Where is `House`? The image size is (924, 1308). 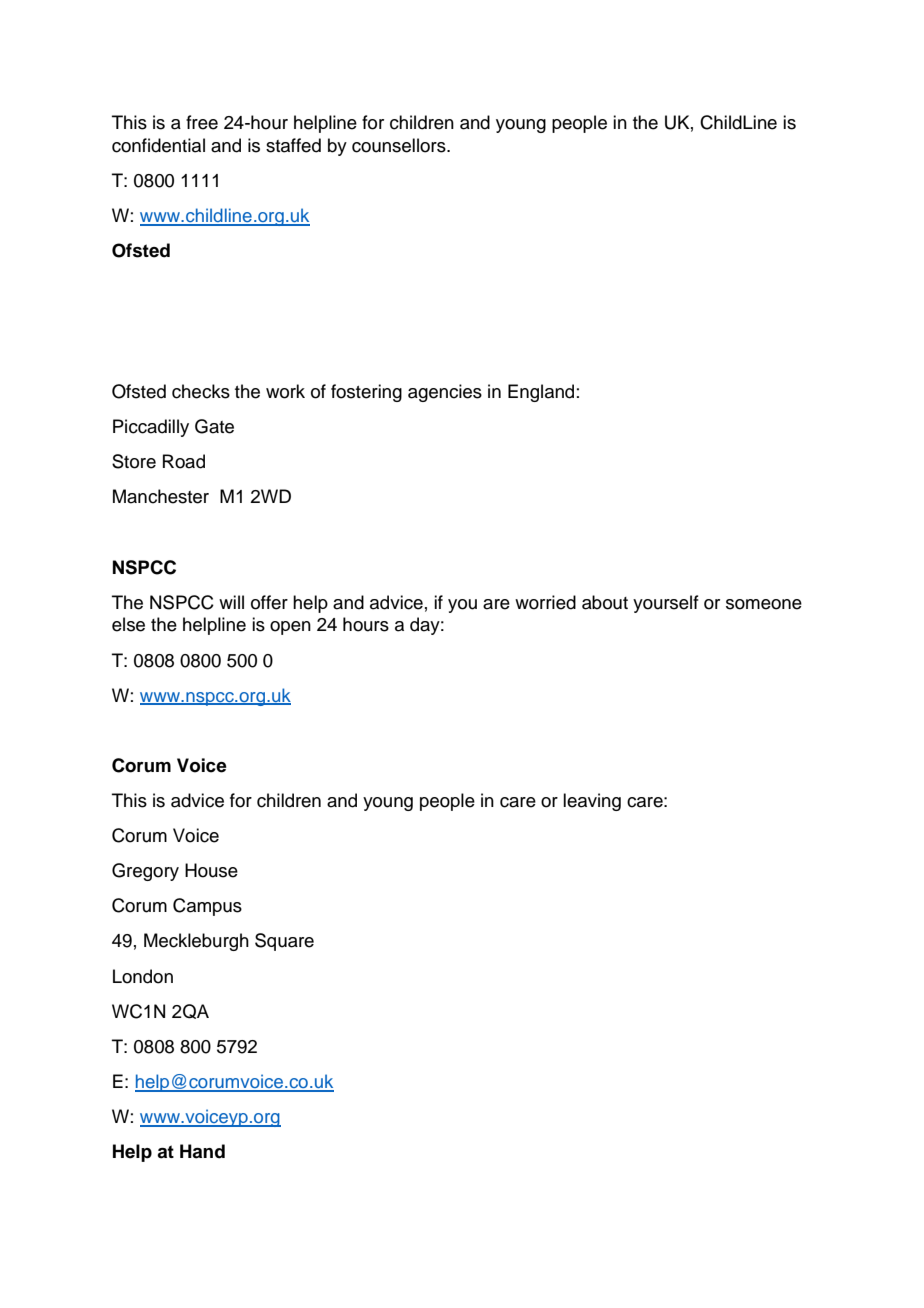 House is located at coordinates (211, 870).
